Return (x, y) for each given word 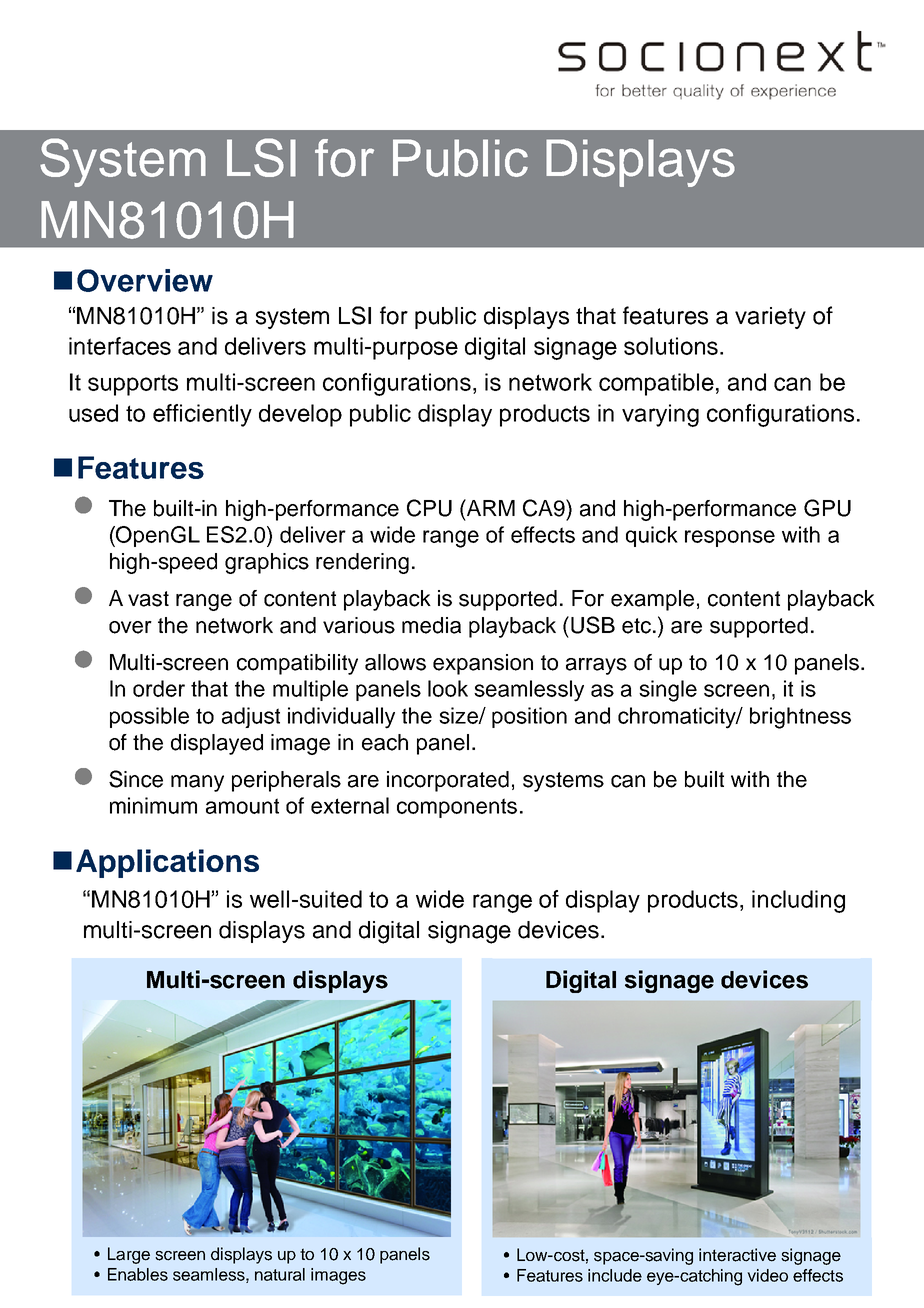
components (457, 808)
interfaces (120, 346)
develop (300, 415)
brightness (800, 718)
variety (770, 318)
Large (129, 1255)
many (197, 783)
